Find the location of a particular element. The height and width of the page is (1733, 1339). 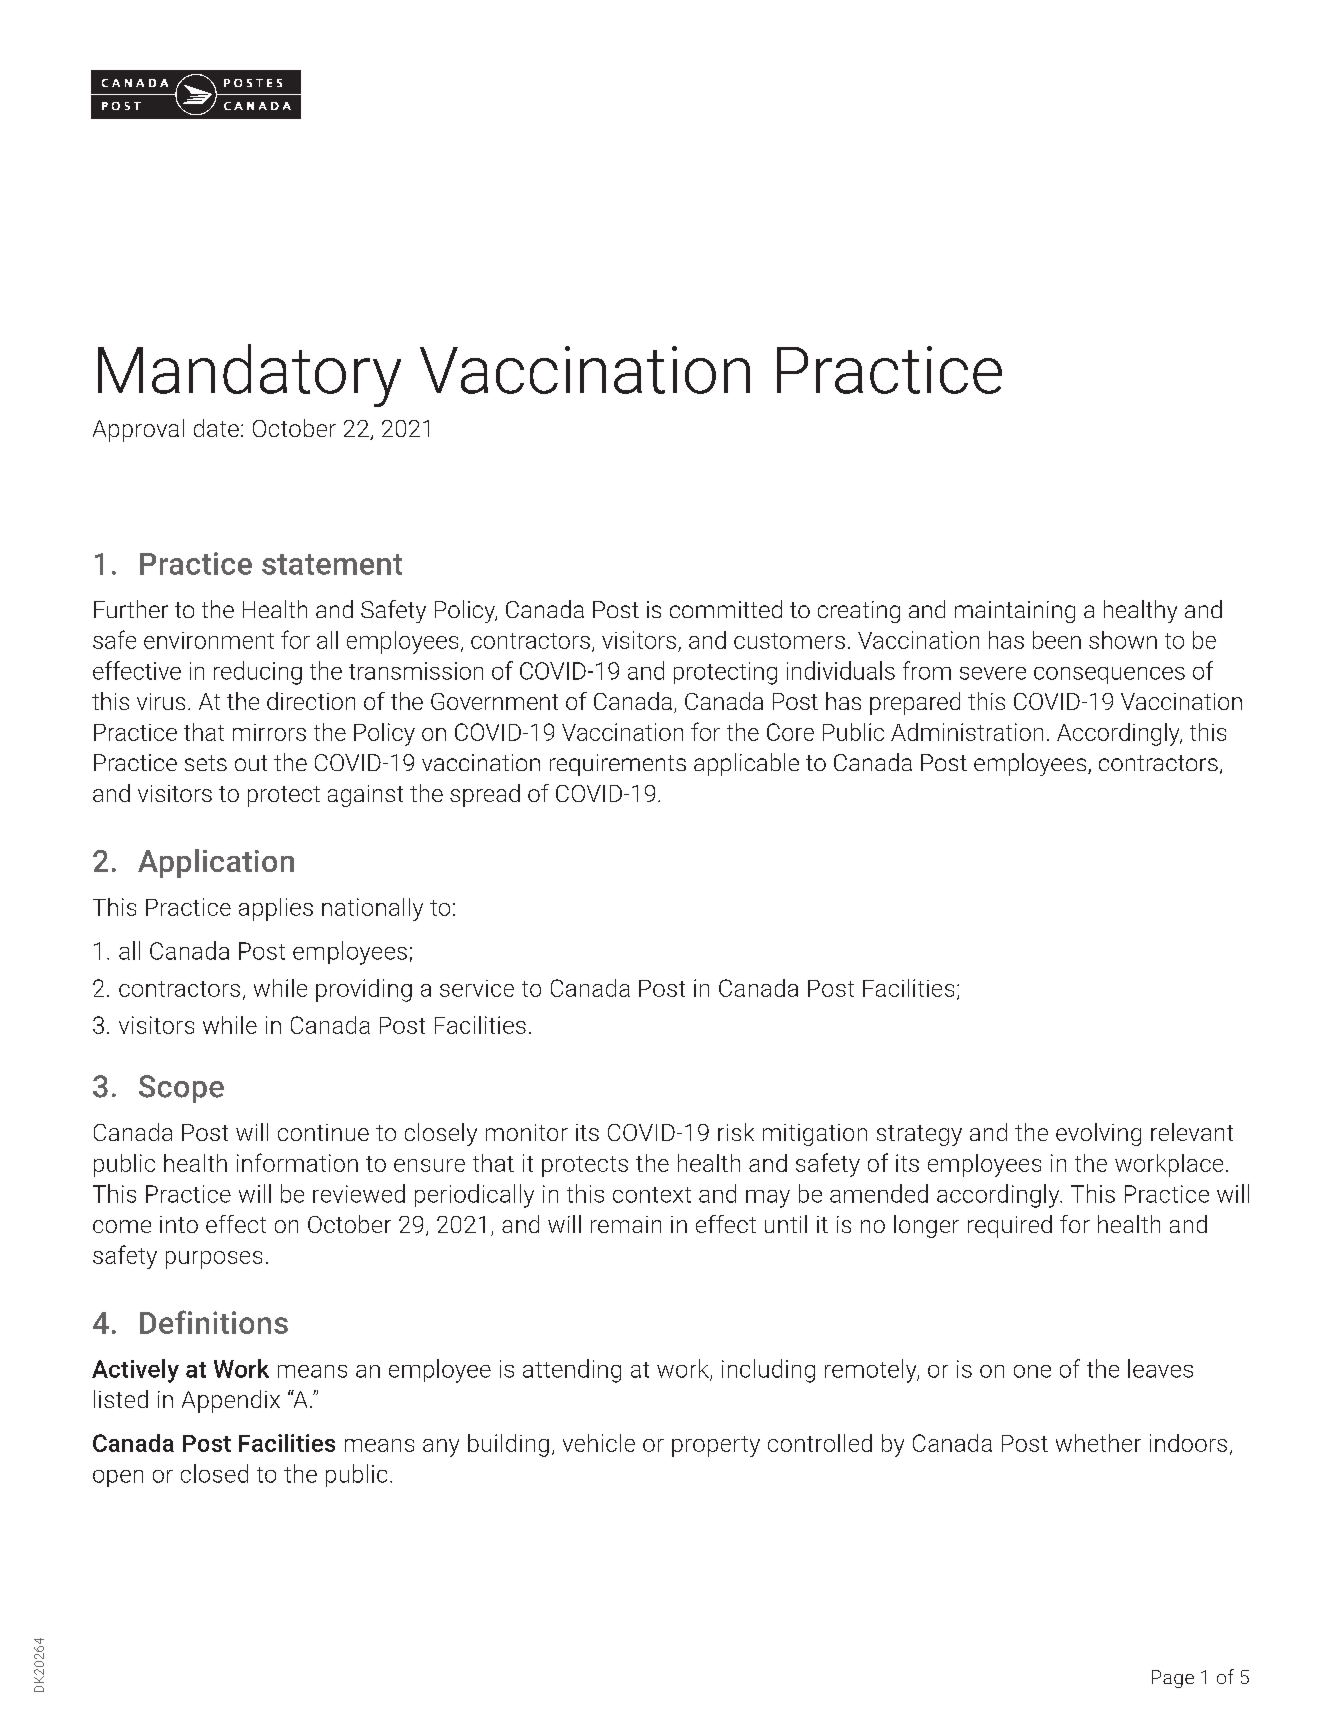

closed is located at coordinates (214, 1473).
